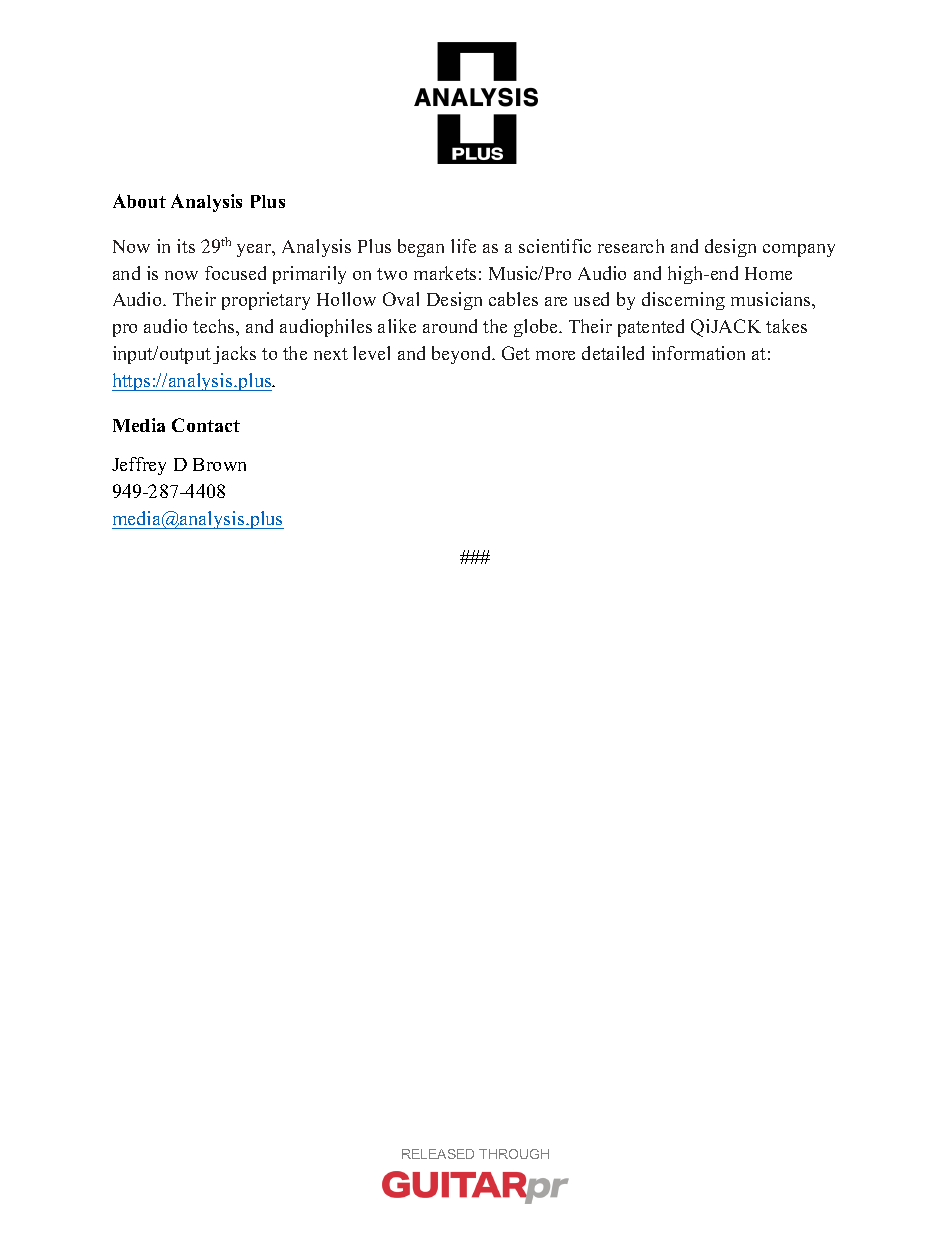 The width and height of the image is (952, 1233). Describe the element at coordinates (438, 1154) in the image. I see `RELEASED` at that location.
